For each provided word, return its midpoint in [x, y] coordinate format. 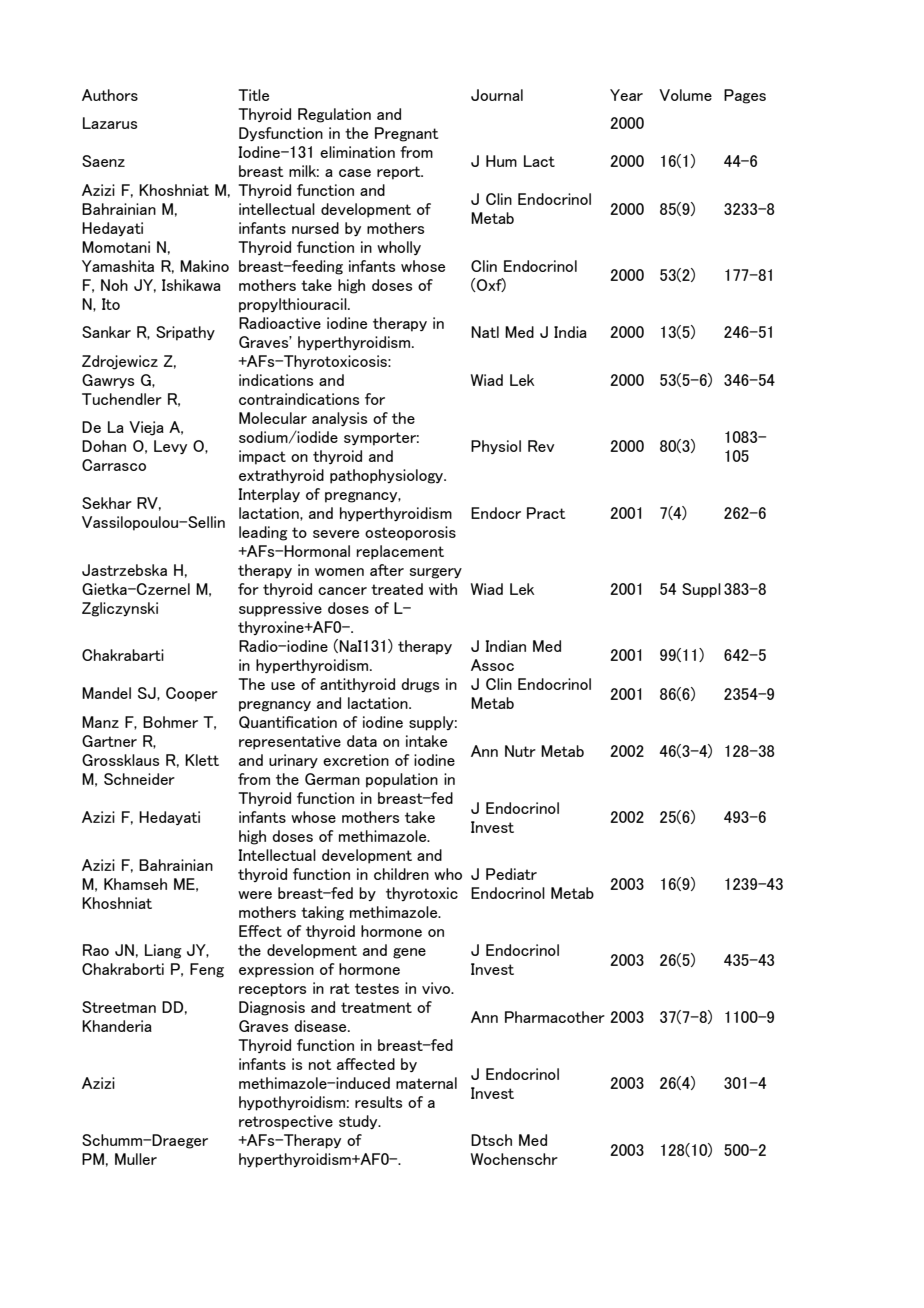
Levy [170, 447]
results [378, 1102]
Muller [136, 1159]
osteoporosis [410, 533]
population [402, 780]
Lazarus [110, 123]
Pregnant [406, 134]
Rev [541, 446]
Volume [685, 95]
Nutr [520, 751]
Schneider [139, 779]
